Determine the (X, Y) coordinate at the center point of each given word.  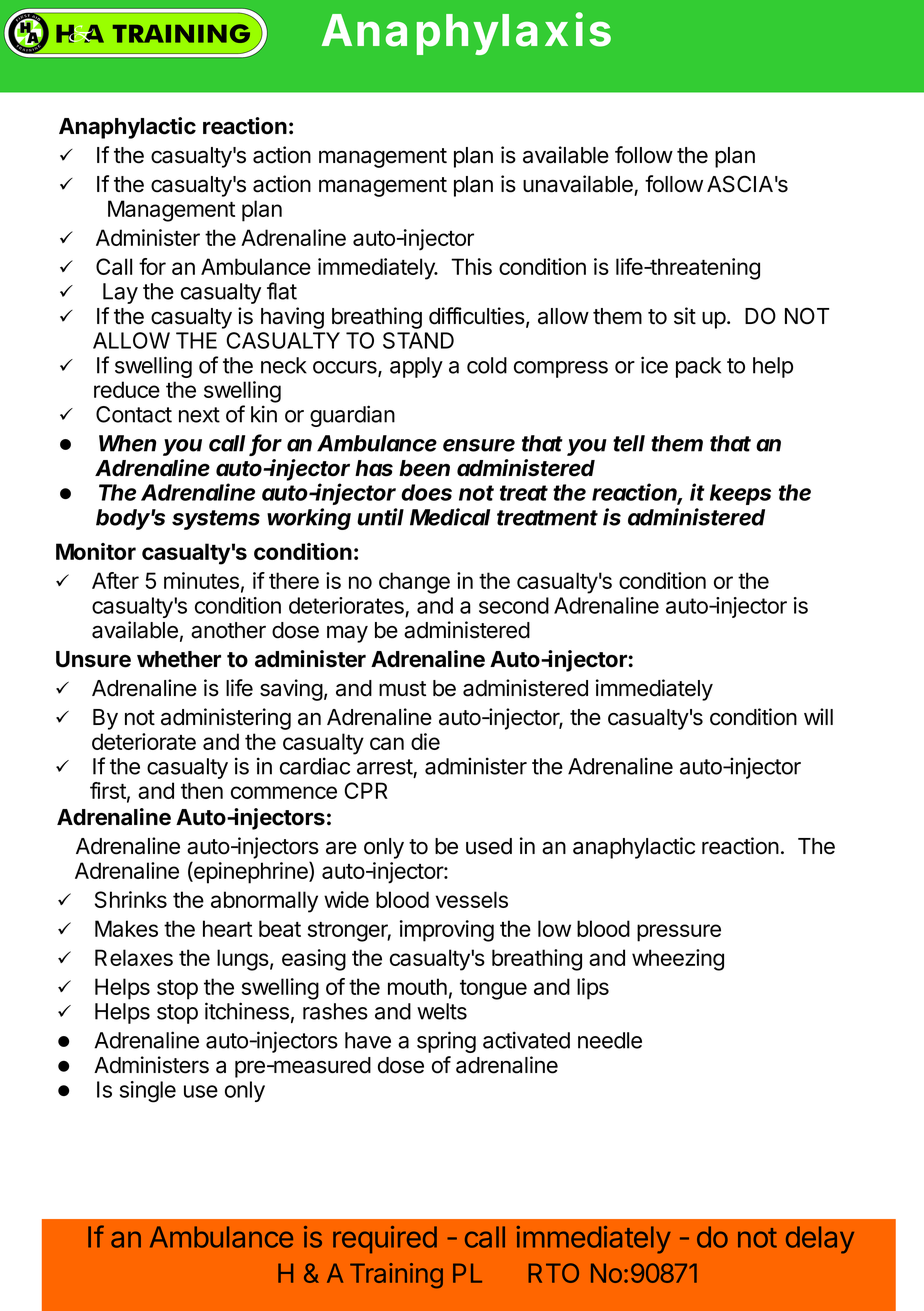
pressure (679, 933)
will (818, 716)
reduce (127, 389)
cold (487, 365)
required (385, 1240)
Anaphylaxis (466, 33)
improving (447, 931)
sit (685, 316)
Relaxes (134, 957)
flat (282, 291)
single (148, 1092)
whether (179, 659)
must (402, 689)
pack (698, 367)
